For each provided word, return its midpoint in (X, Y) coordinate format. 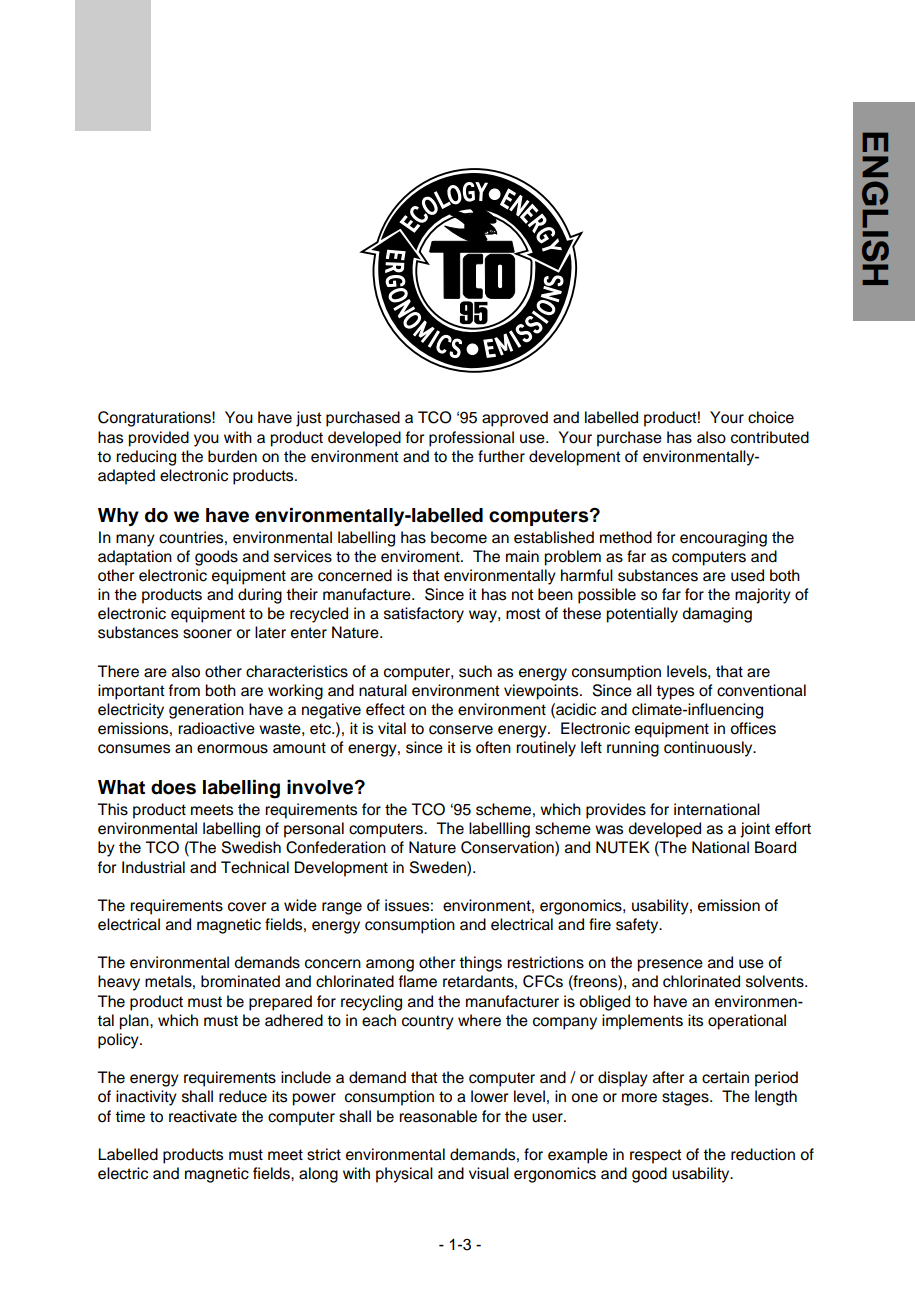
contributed (770, 437)
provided (158, 439)
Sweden (439, 867)
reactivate (203, 1116)
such (475, 671)
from (184, 690)
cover (247, 907)
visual (489, 1173)
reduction (763, 1154)
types (675, 692)
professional (471, 439)
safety (638, 926)
